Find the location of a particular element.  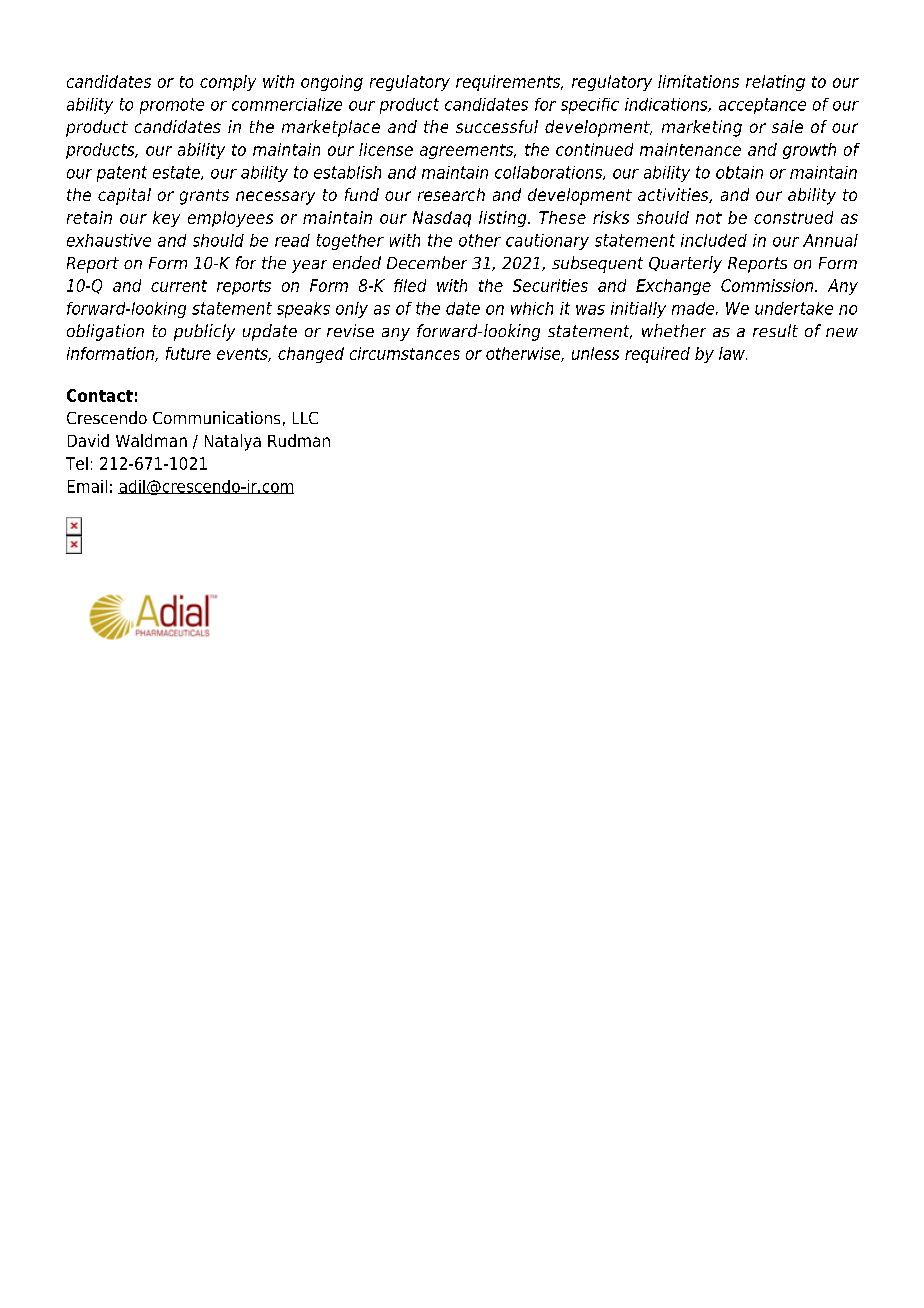

obtain is located at coordinates (739, 172).
